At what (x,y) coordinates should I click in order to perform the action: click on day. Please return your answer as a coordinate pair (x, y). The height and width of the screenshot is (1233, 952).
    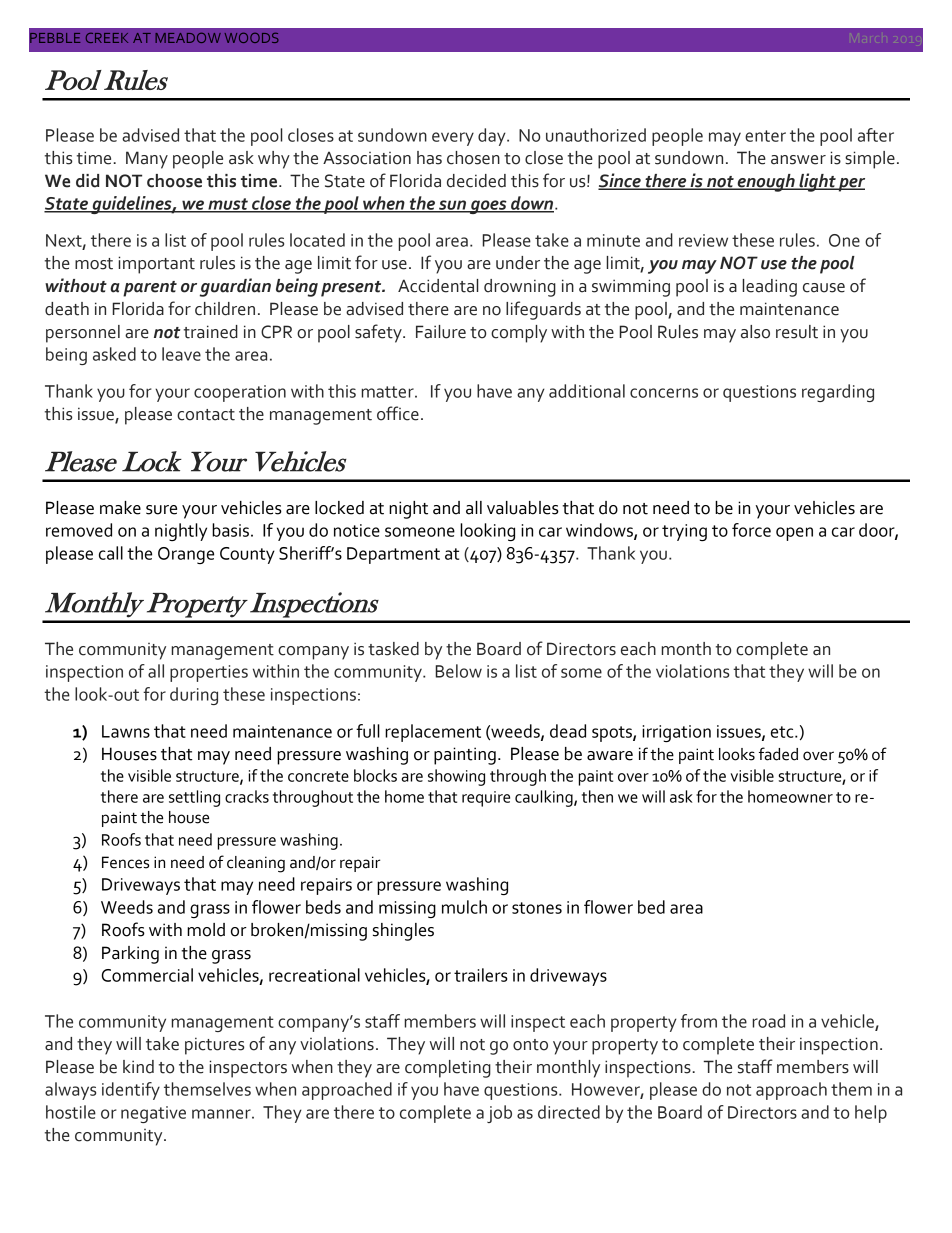
    Looking at the image, I should click on (493, 137).
